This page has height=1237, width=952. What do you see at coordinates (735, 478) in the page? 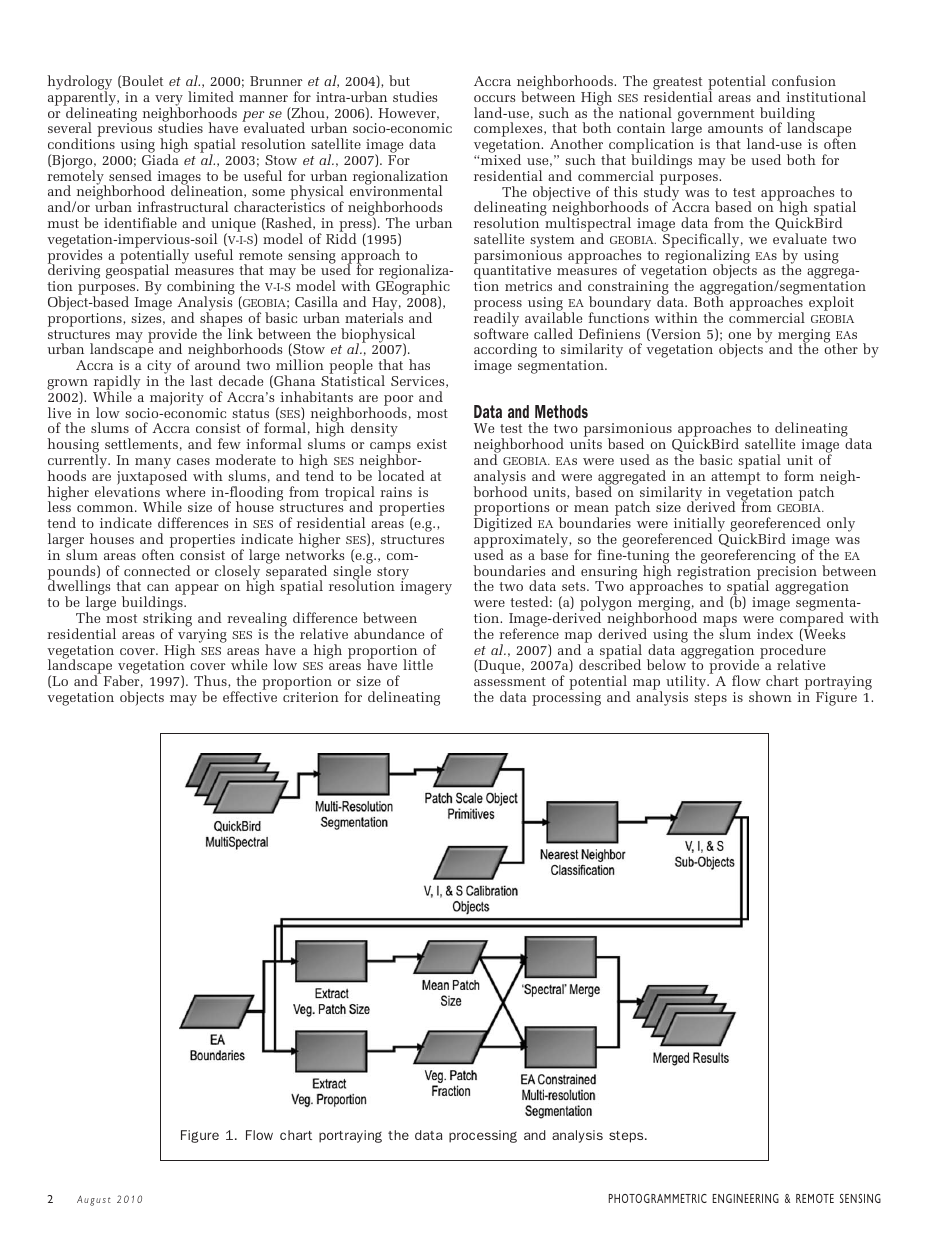
I see `attempt` at bounding box center [735, 478].
